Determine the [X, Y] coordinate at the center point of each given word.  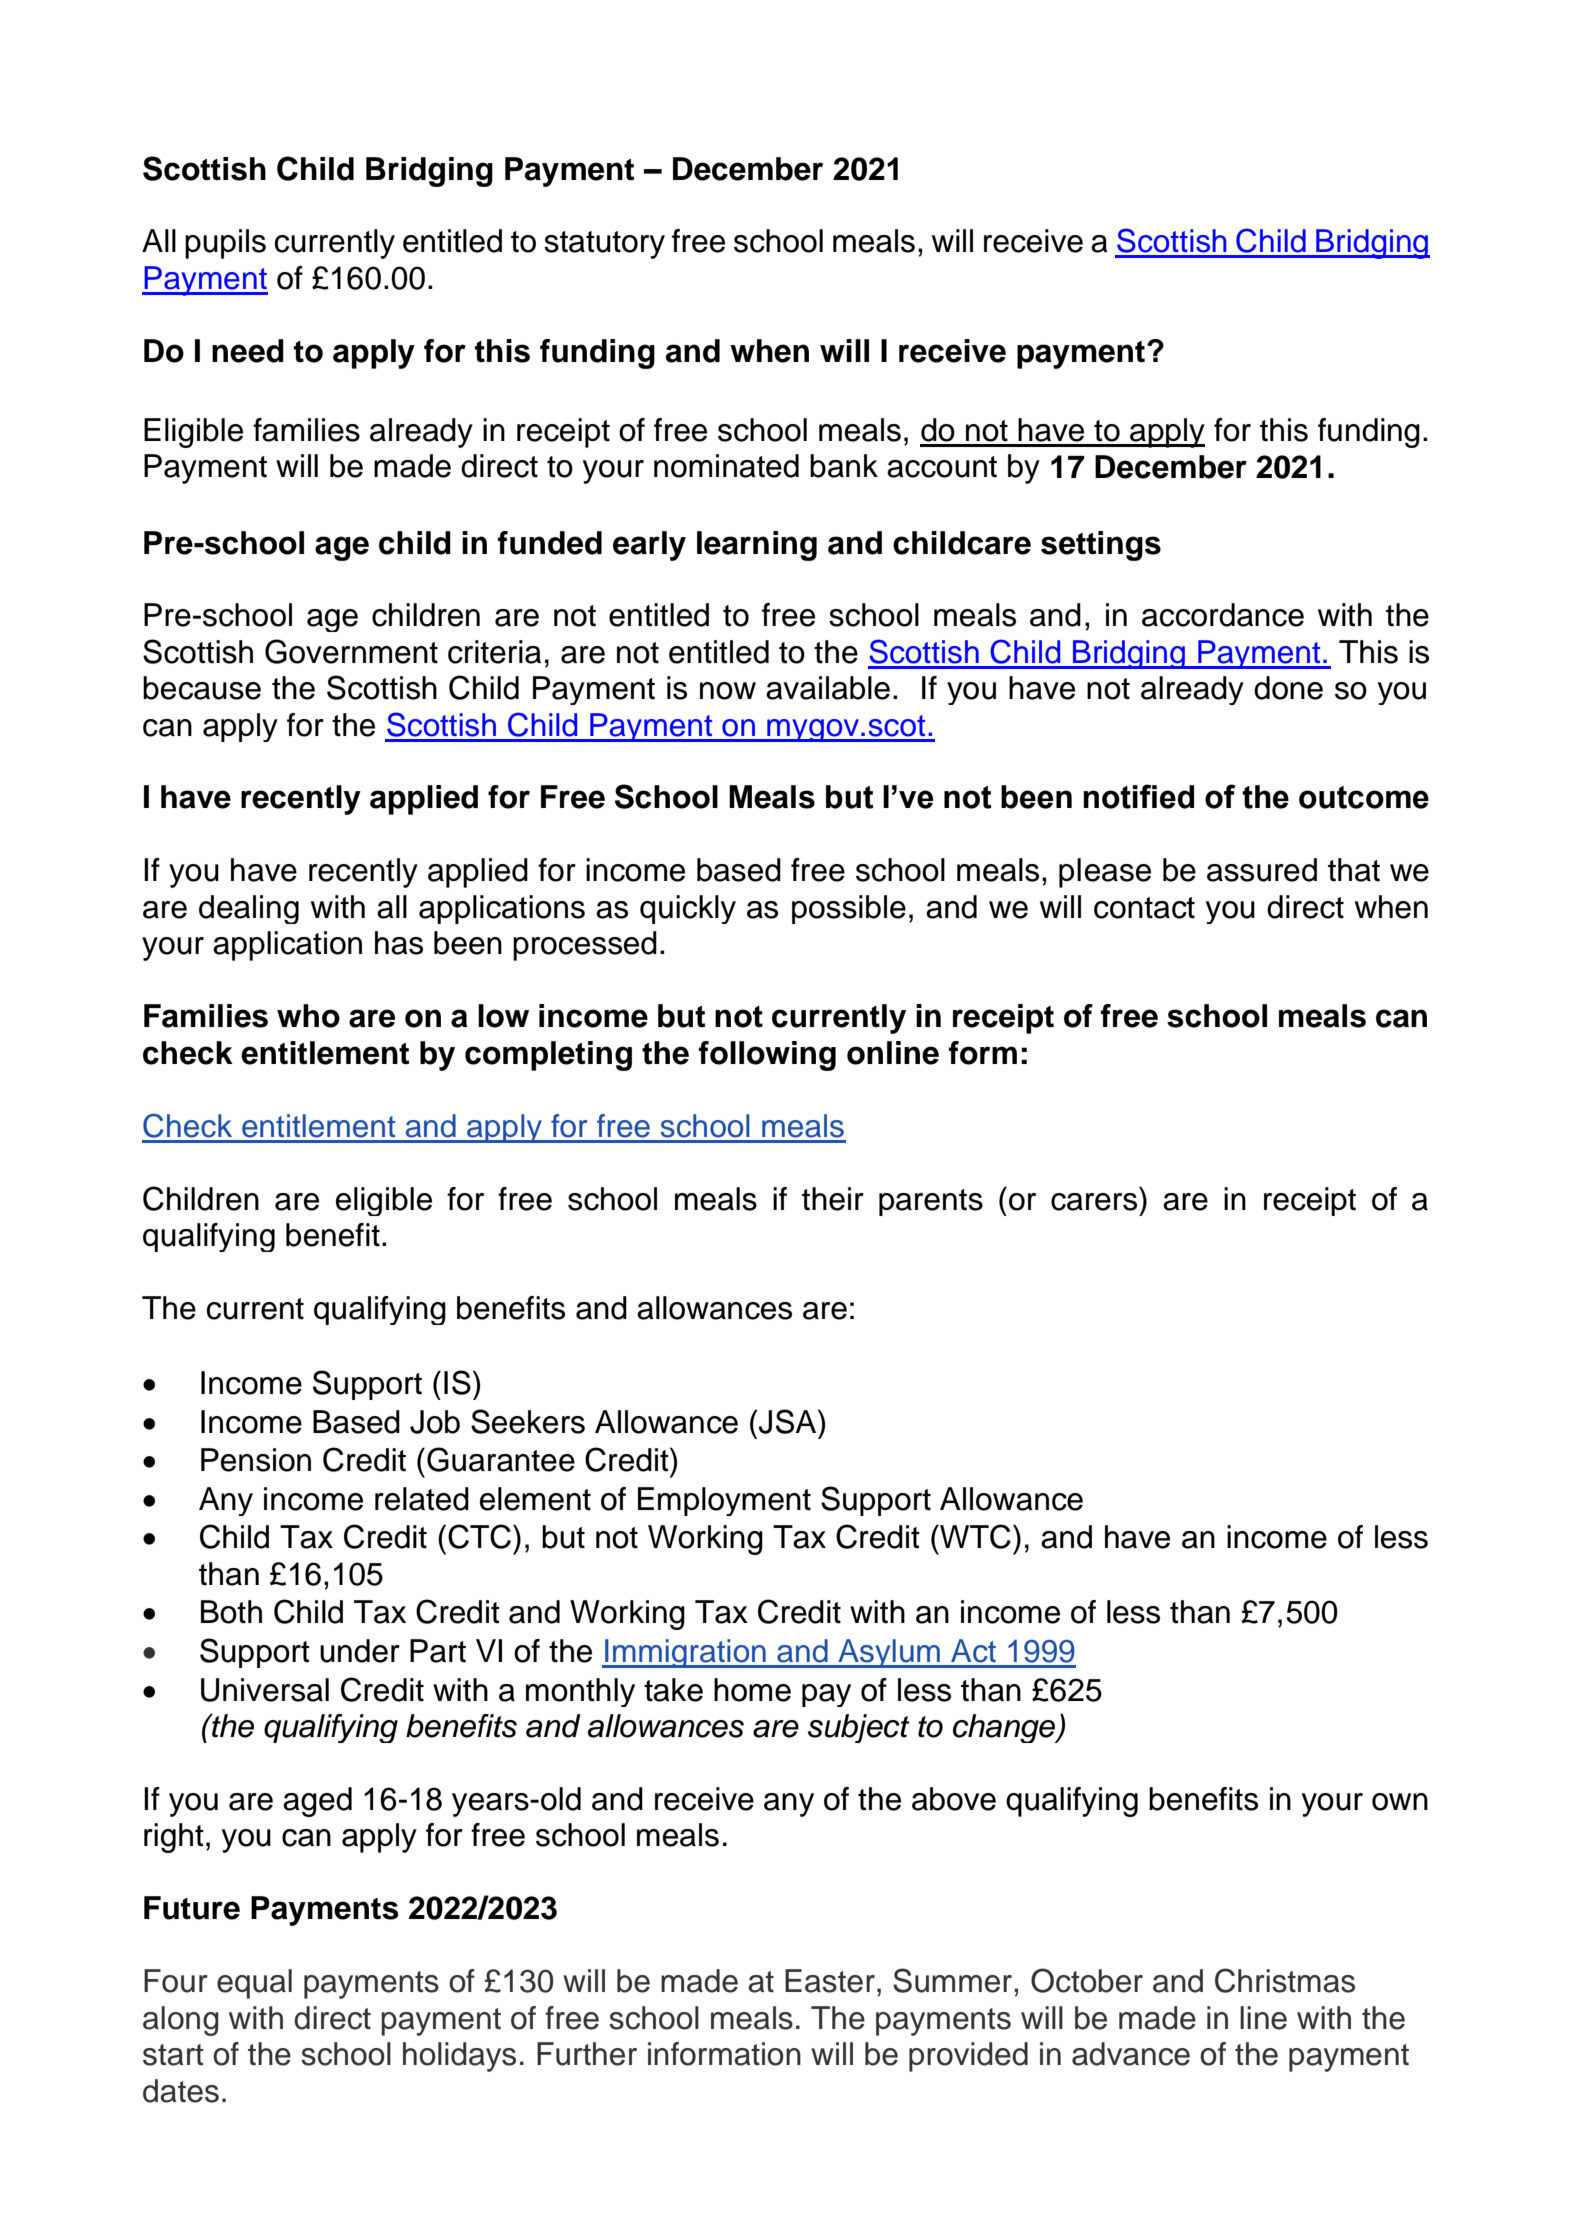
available [828, 688]
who [308, 1016]
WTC [974, 1536]
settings [1101, 546]
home [752, 1690]
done [1288, 688]
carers [1094, 1202]
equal [254, 1984]
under [360, 1651]
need [248, 351]
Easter [830, 1981]
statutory [604, 245]
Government [351, 651]
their [833, 1199]
